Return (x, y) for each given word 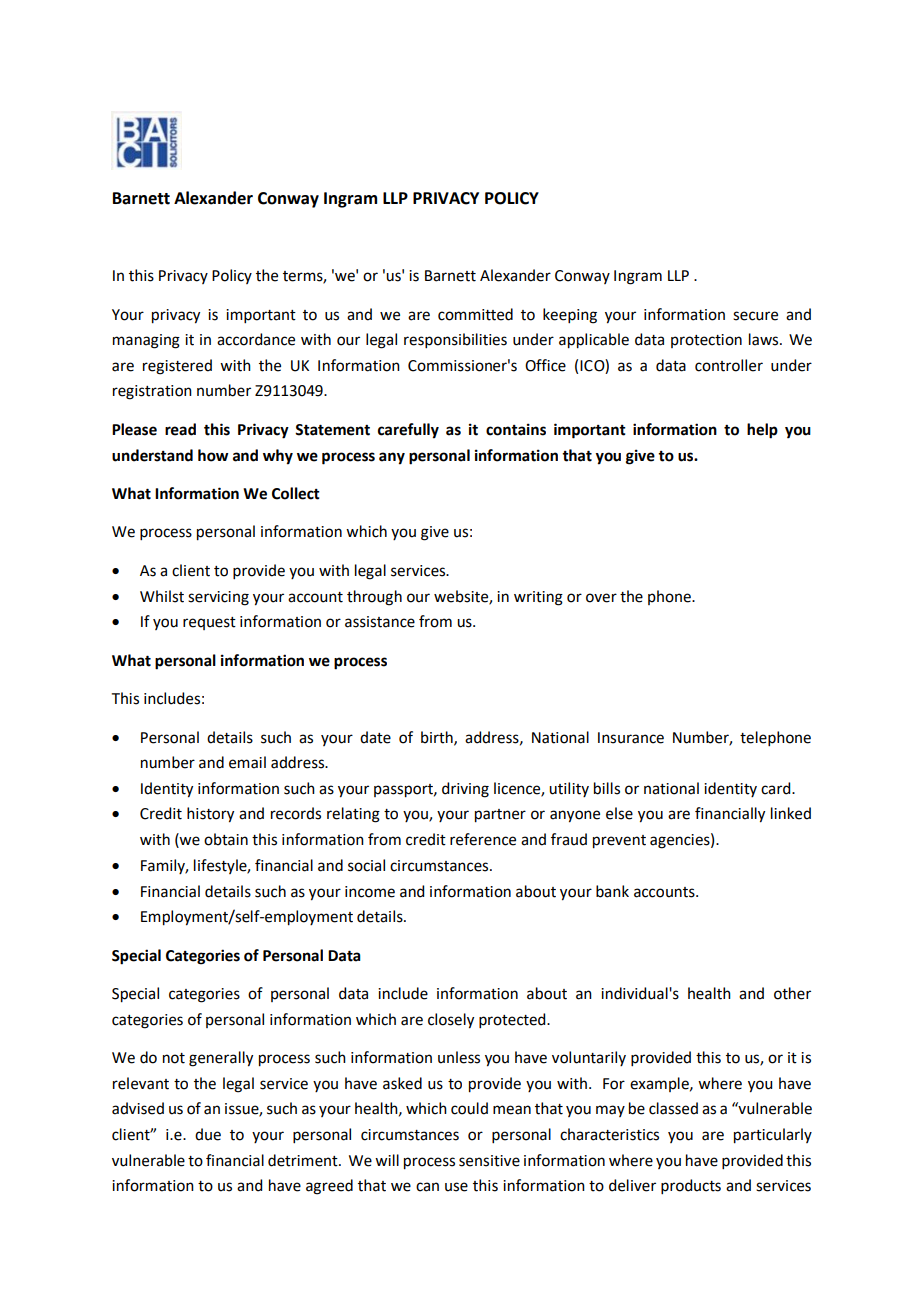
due (208, 1134)
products (691, 1186)
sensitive (489, 1161)
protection (706, 341)
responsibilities (455, 340)
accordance (256, 339)
